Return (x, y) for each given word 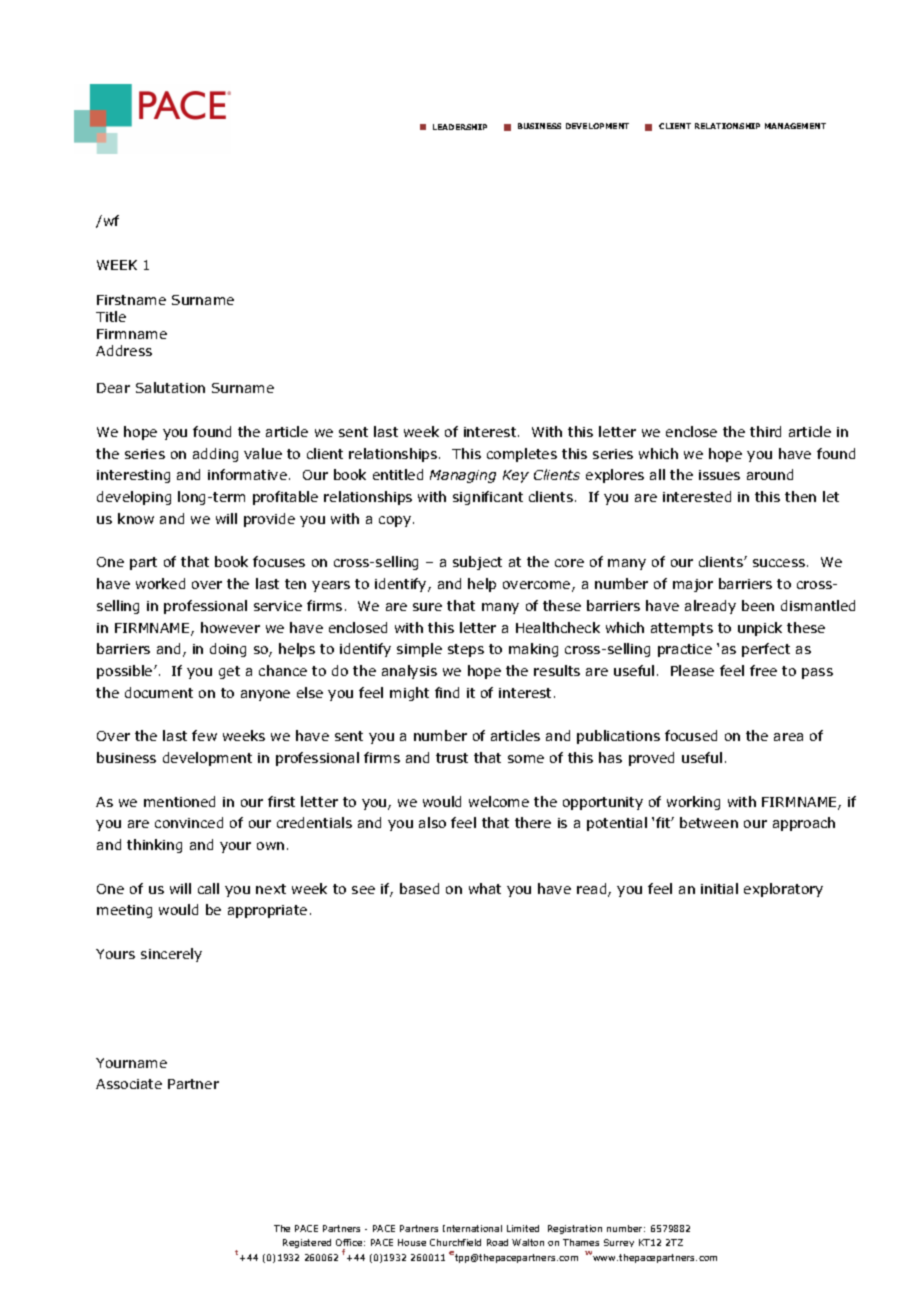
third (765, 431)
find (447, 692)
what (485, 888)
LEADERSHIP (460, 127)
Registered (307, 1243)
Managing (463, 476)
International (472, 1228)
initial (719, 888)
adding (215, 455)
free (763, 670)
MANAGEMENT (795, 126)
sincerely (171, 955)
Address (124, 350)
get (229, 672)
